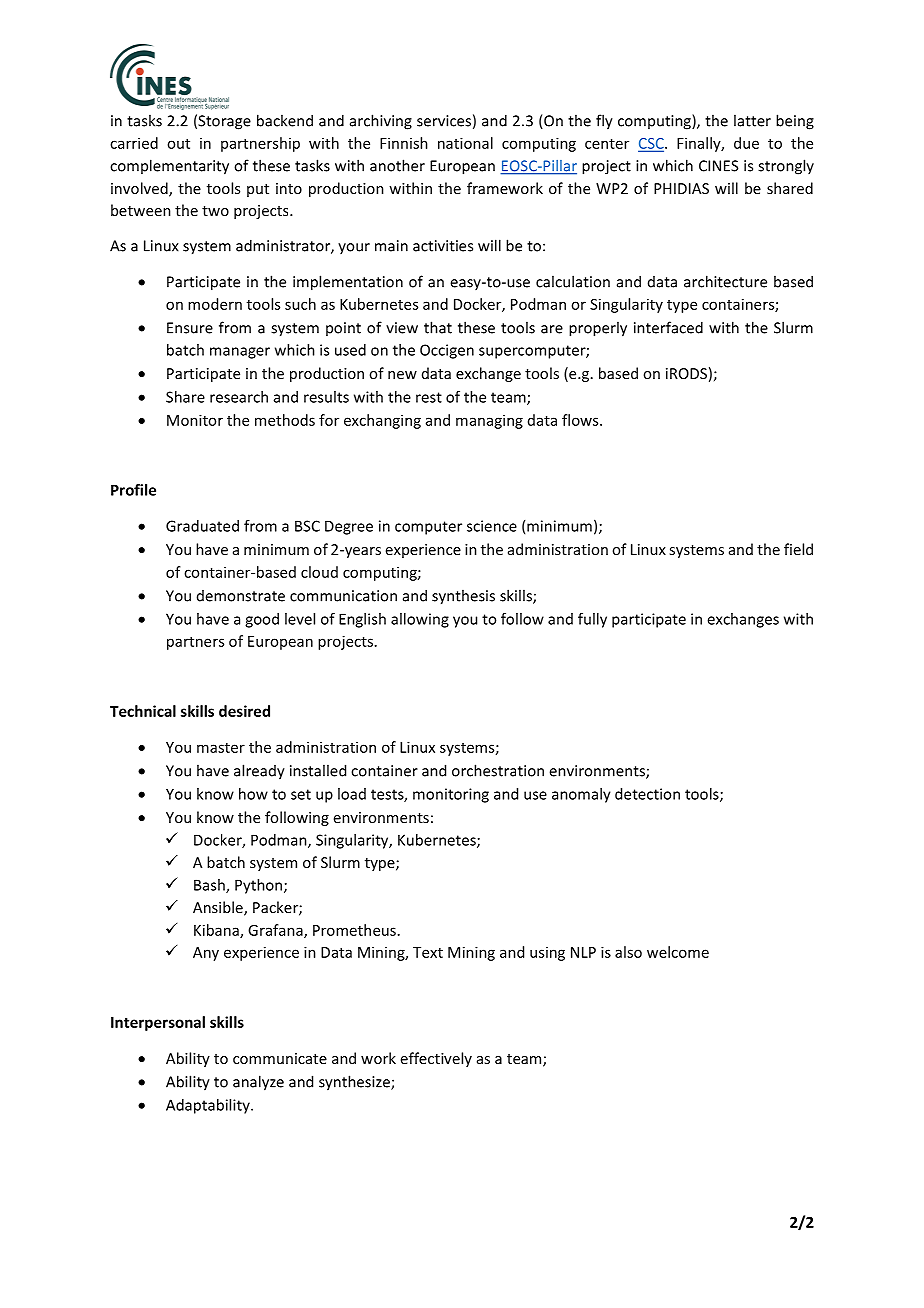 Image resolution: width=924 pixels, height=1308 pixels. Describe the element at coordinates (178, 144) in the screenshot. I see `out` at that location.
